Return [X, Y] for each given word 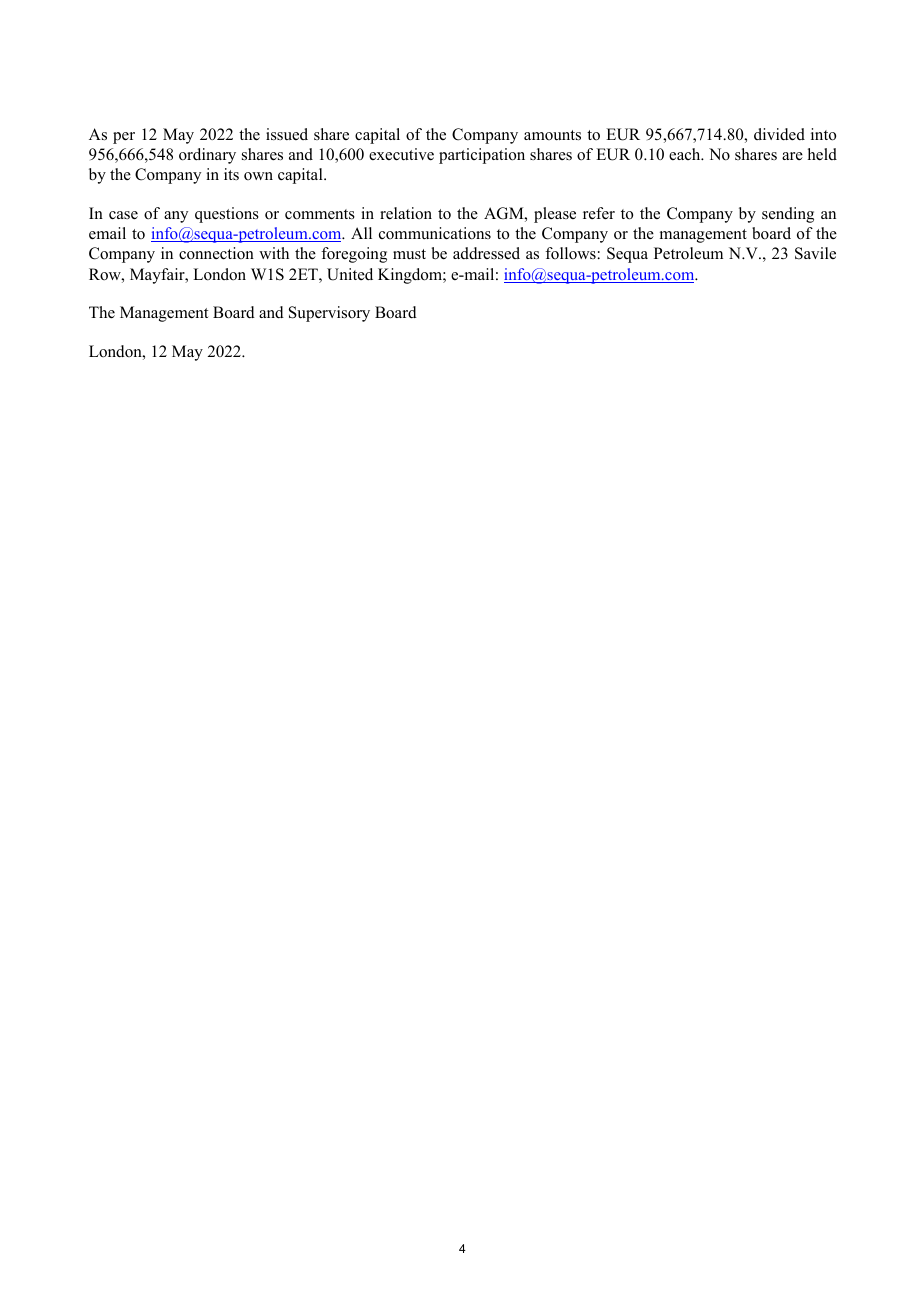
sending [788, 215]
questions [227, 215]
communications [435, 233]
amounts [552, 135]
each [686, 154]
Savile [815, 253]
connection [216, 253]
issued [287, 134]
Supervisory [329, 314]
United [350, 274]
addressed [486, 253]
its [231, 174]
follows [570, 253]
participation [482, 156]
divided [779, 134]
